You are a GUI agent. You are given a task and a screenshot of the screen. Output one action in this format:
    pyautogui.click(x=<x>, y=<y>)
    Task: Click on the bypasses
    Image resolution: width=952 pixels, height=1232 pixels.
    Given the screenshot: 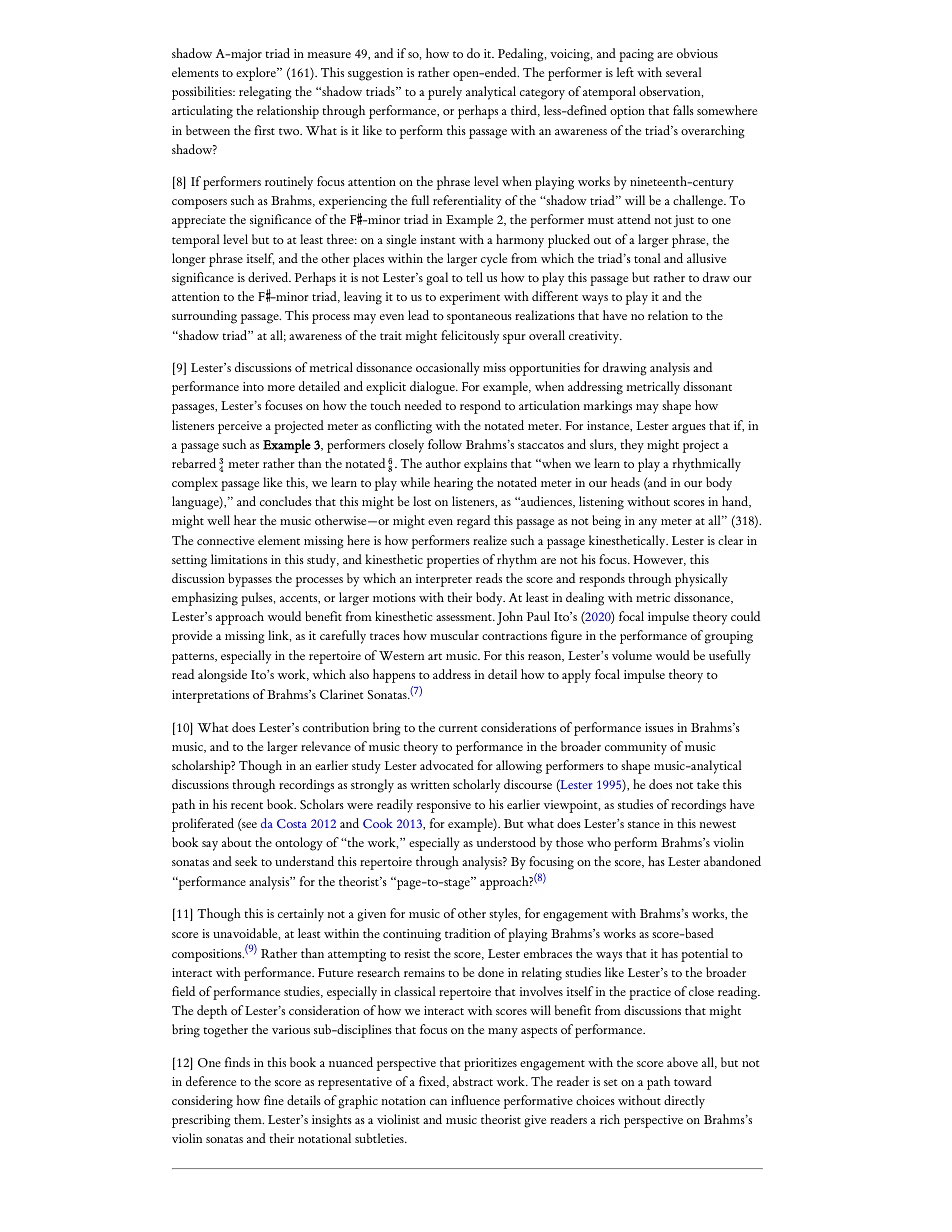 What is the action you would take?
    pyautogui.click(x=250, y=580)
